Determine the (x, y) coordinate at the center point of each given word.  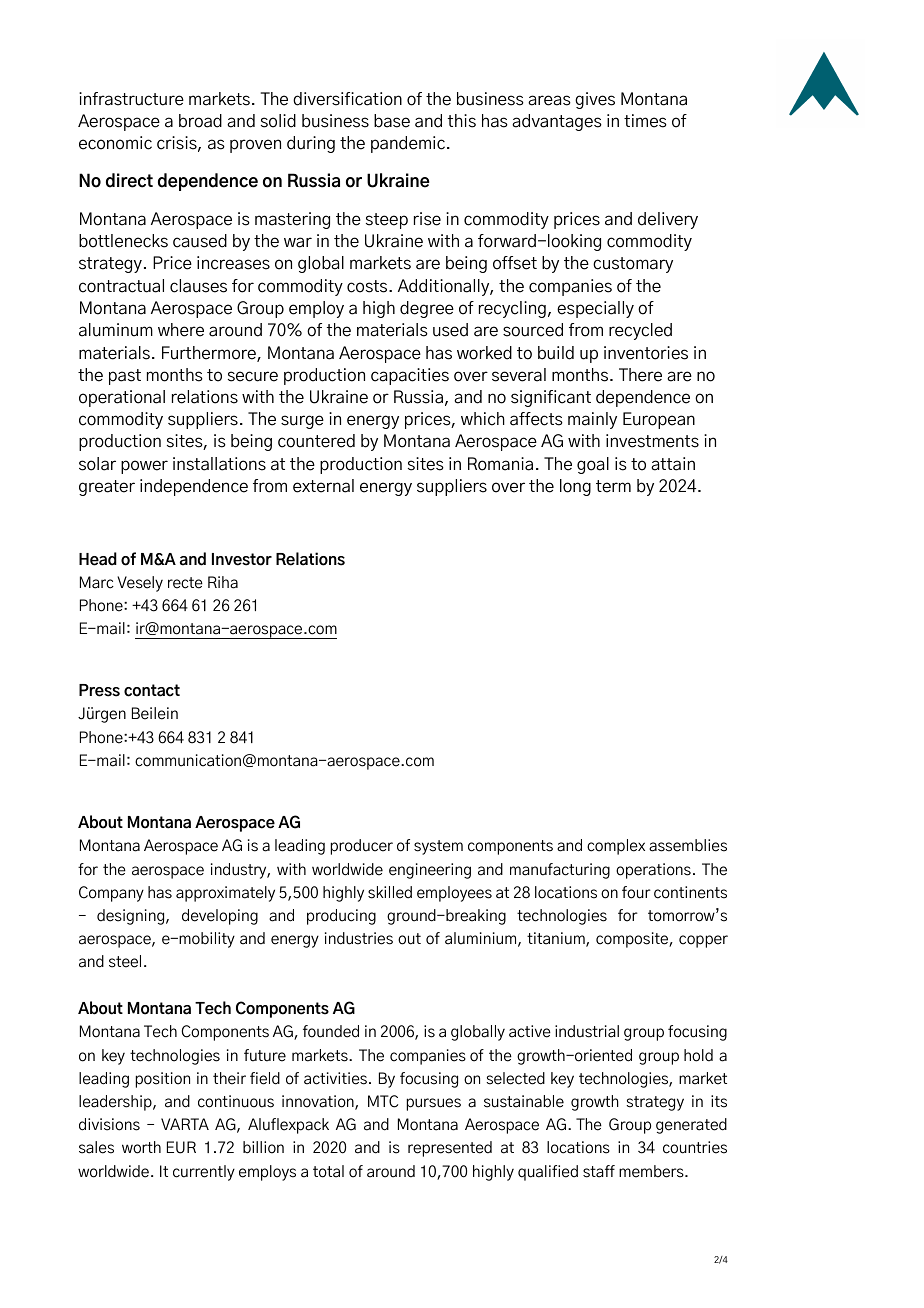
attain (673, 464)
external (323, 486)
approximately (225, 894)
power (144, 467)
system (438, 847)
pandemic (408, 144)
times (645, 121)
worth (141, 1147)
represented (450, 1149)
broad (200, 121)
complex (616, 847)
